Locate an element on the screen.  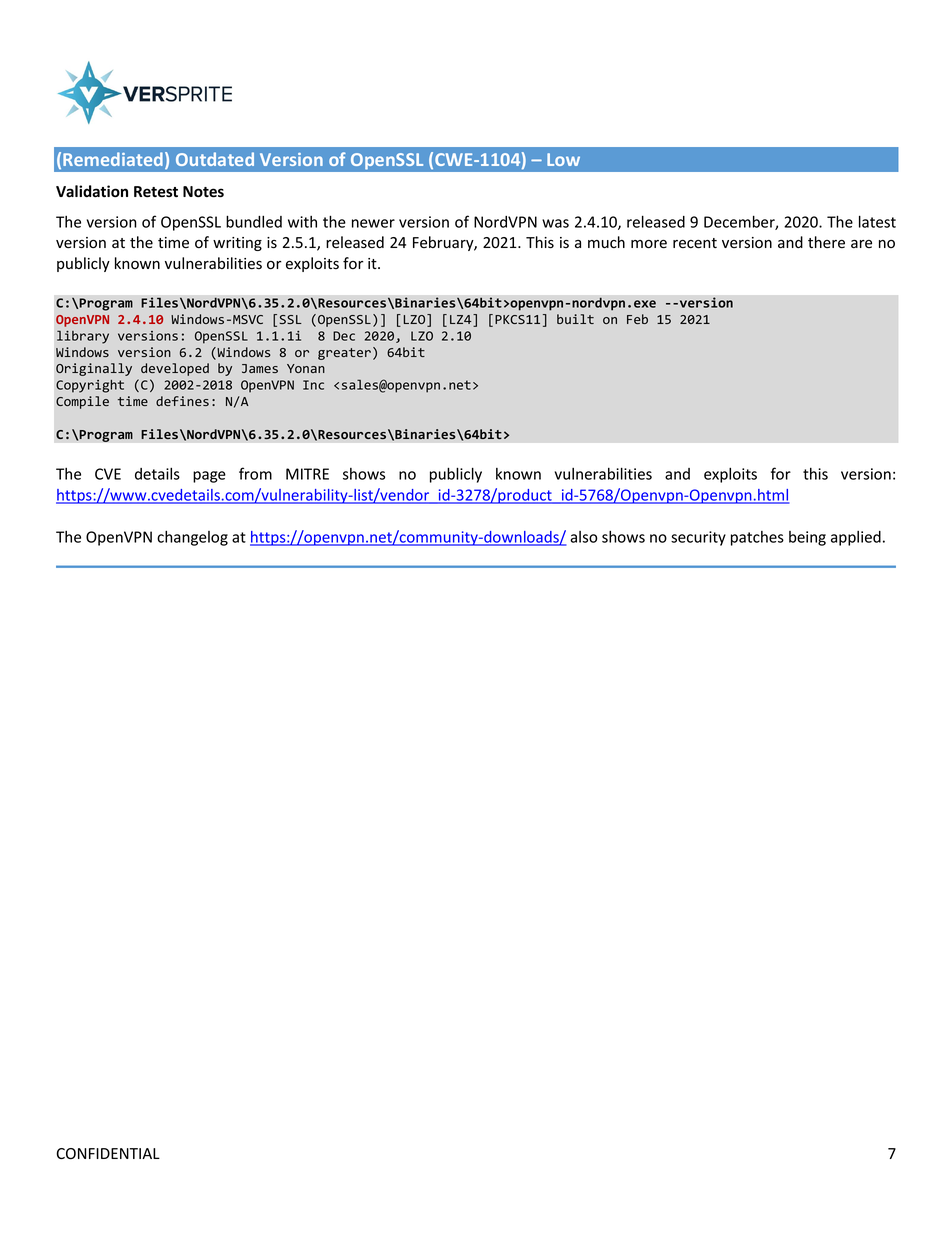
developed is located at coordinates (175, 369).
